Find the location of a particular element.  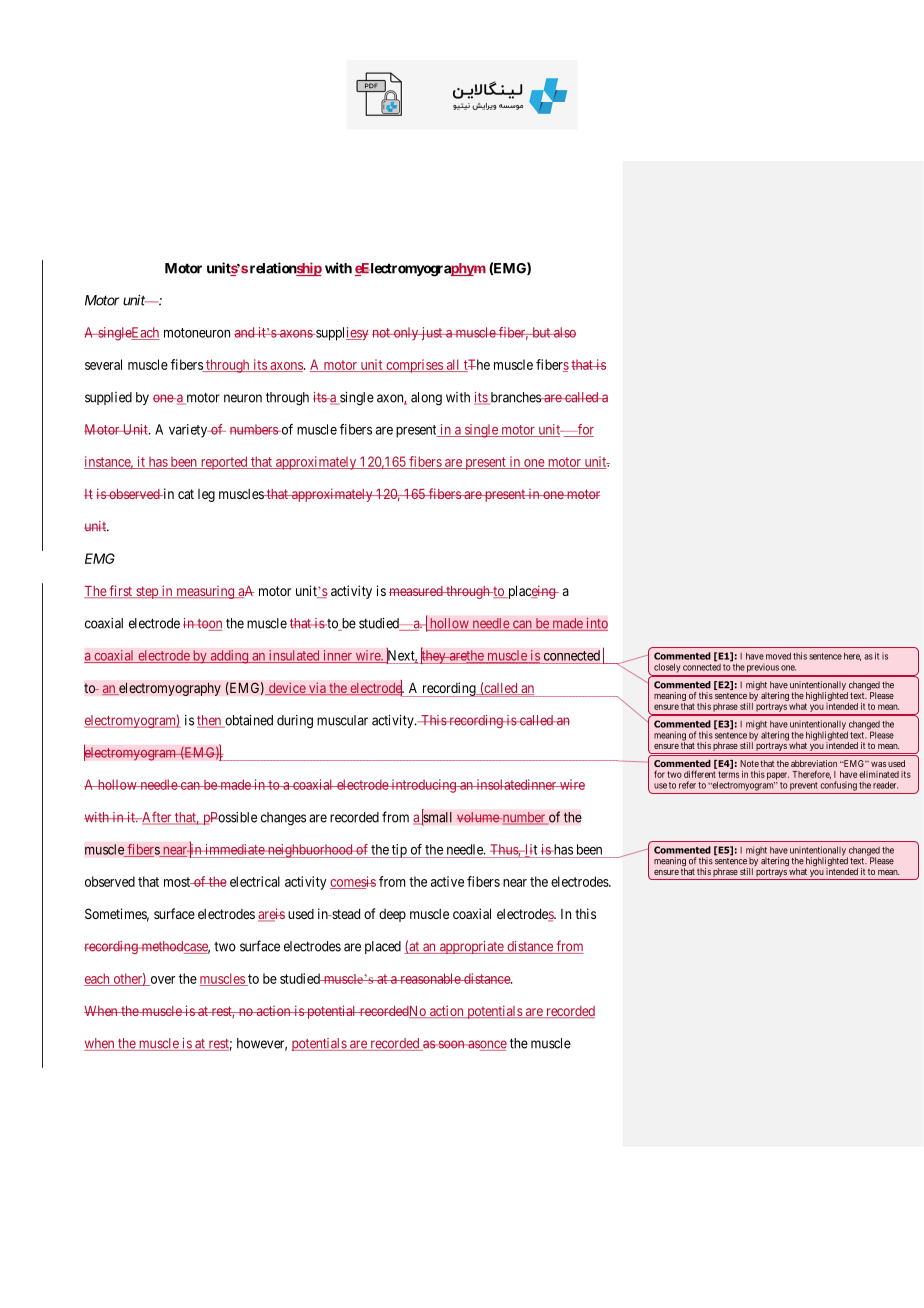

Iit is located at coordinates (530, 850).
